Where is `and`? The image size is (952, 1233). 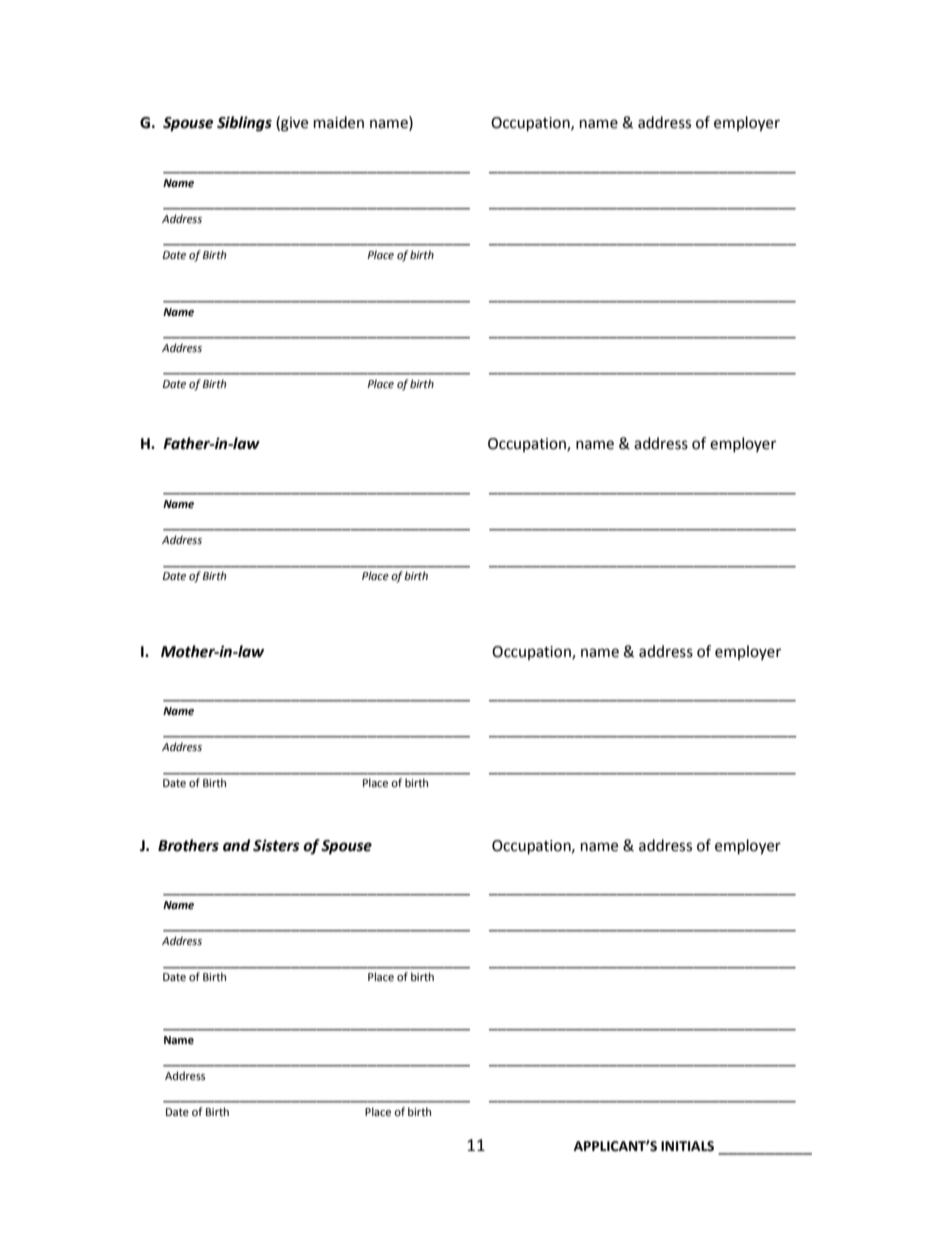 and is located at coordinates (236, 845).
